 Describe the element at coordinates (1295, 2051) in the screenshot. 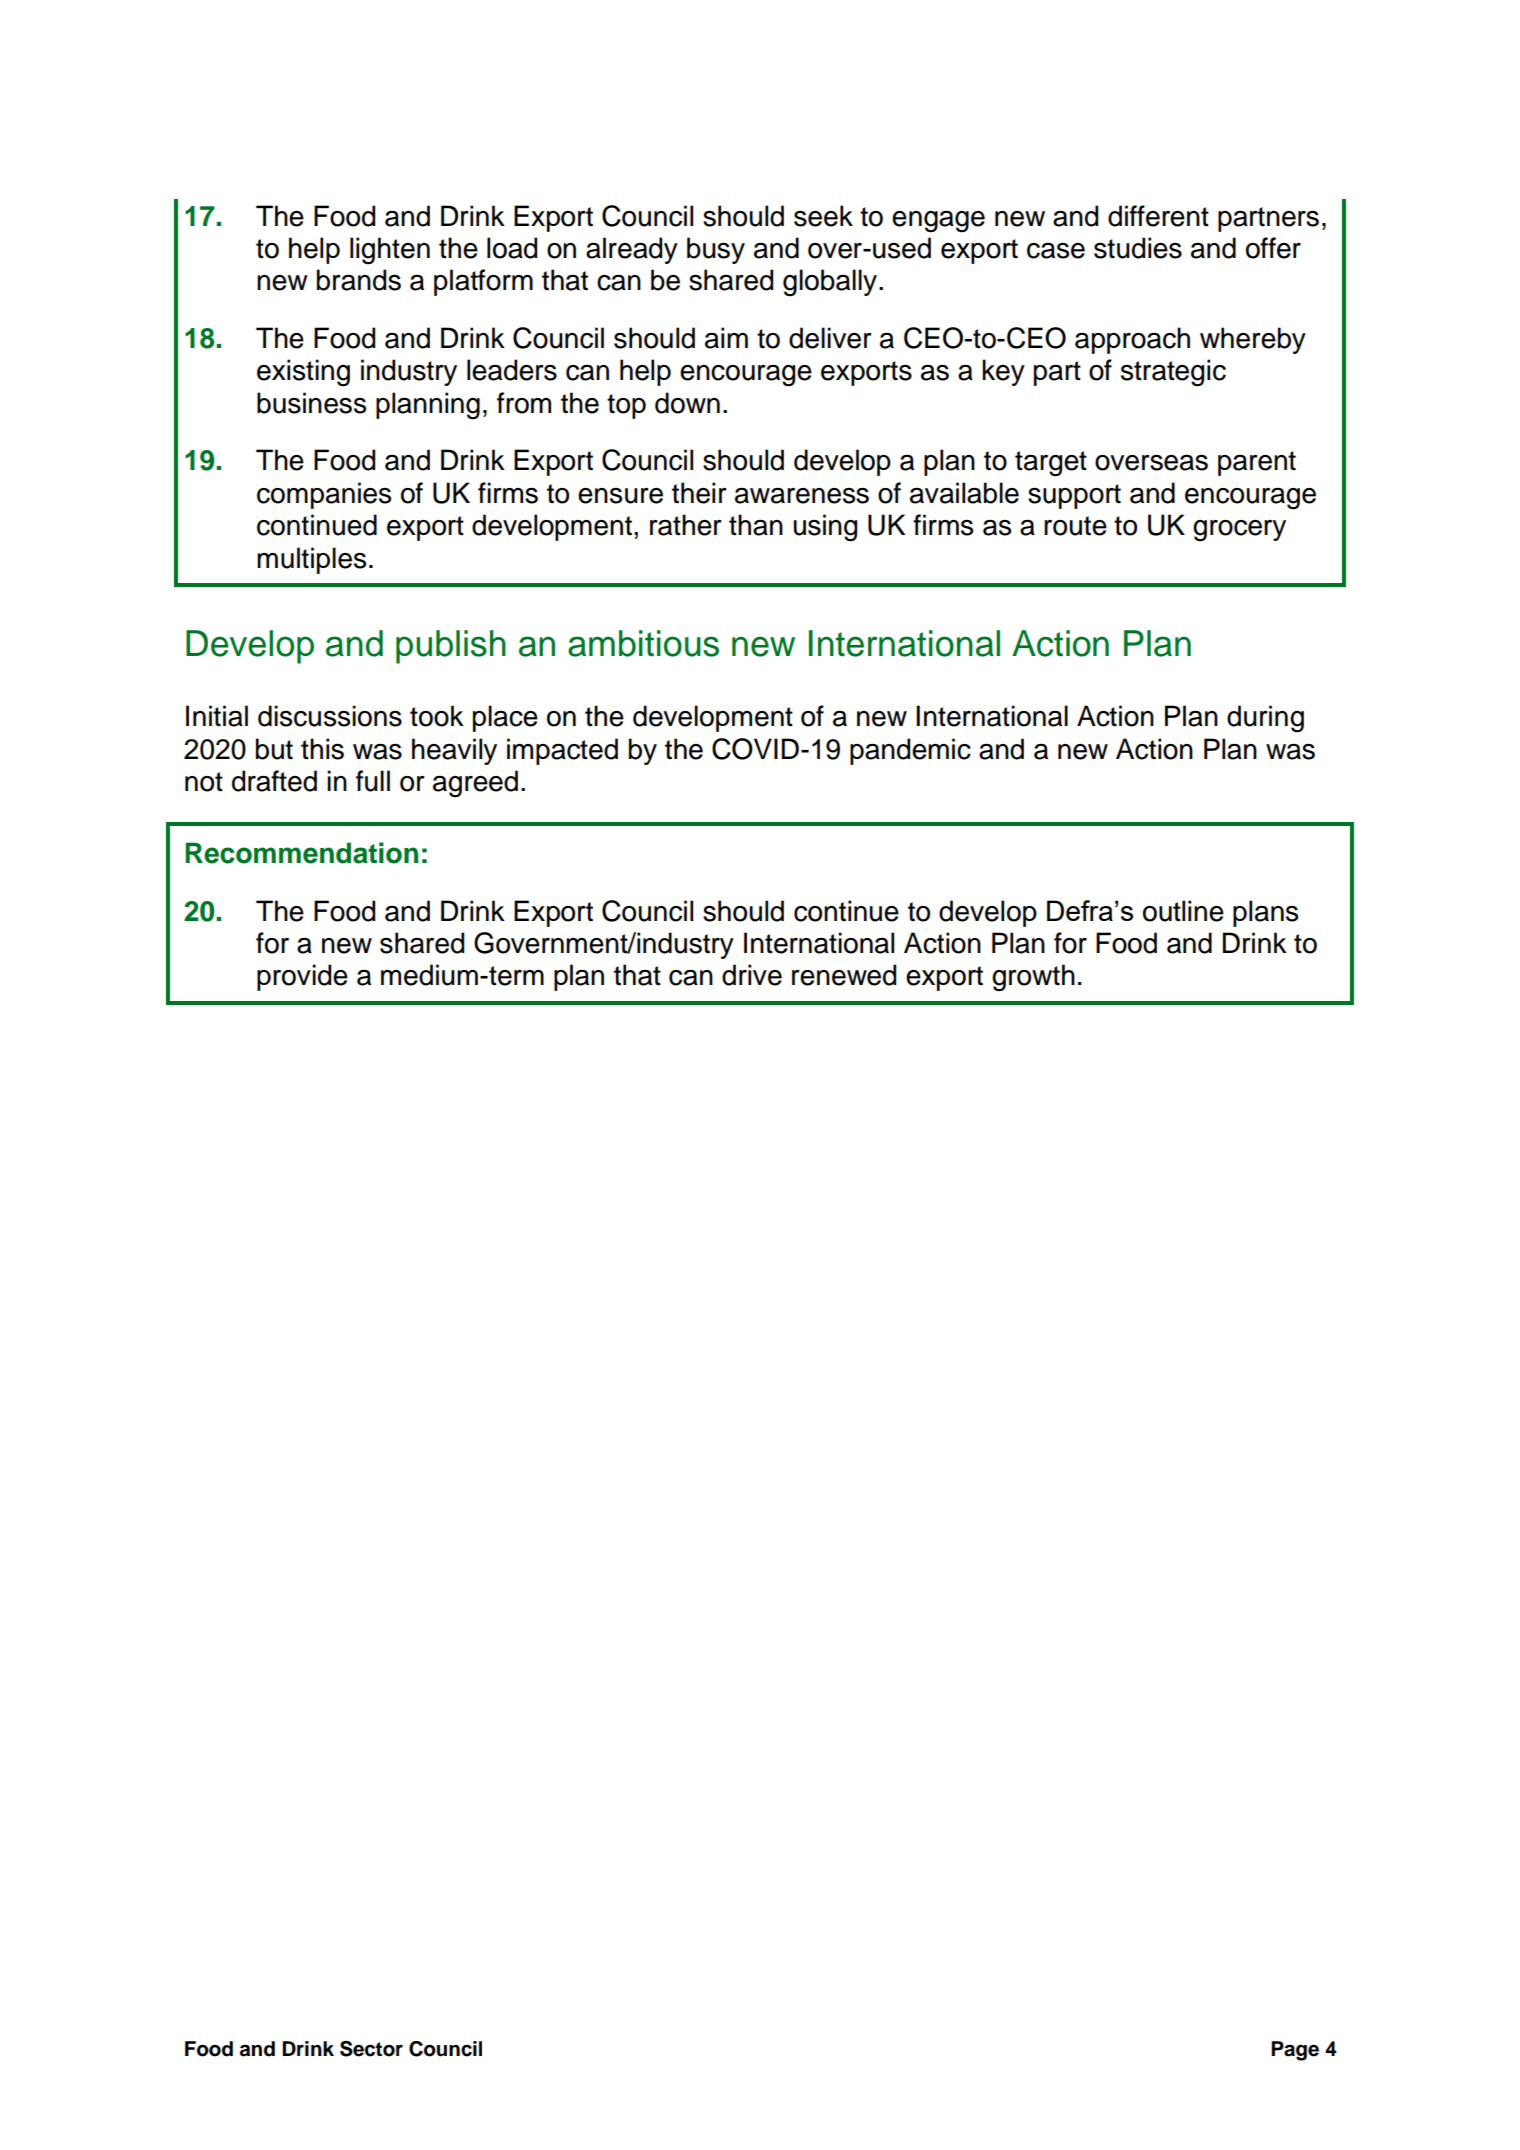

I see `Page` at that location.
